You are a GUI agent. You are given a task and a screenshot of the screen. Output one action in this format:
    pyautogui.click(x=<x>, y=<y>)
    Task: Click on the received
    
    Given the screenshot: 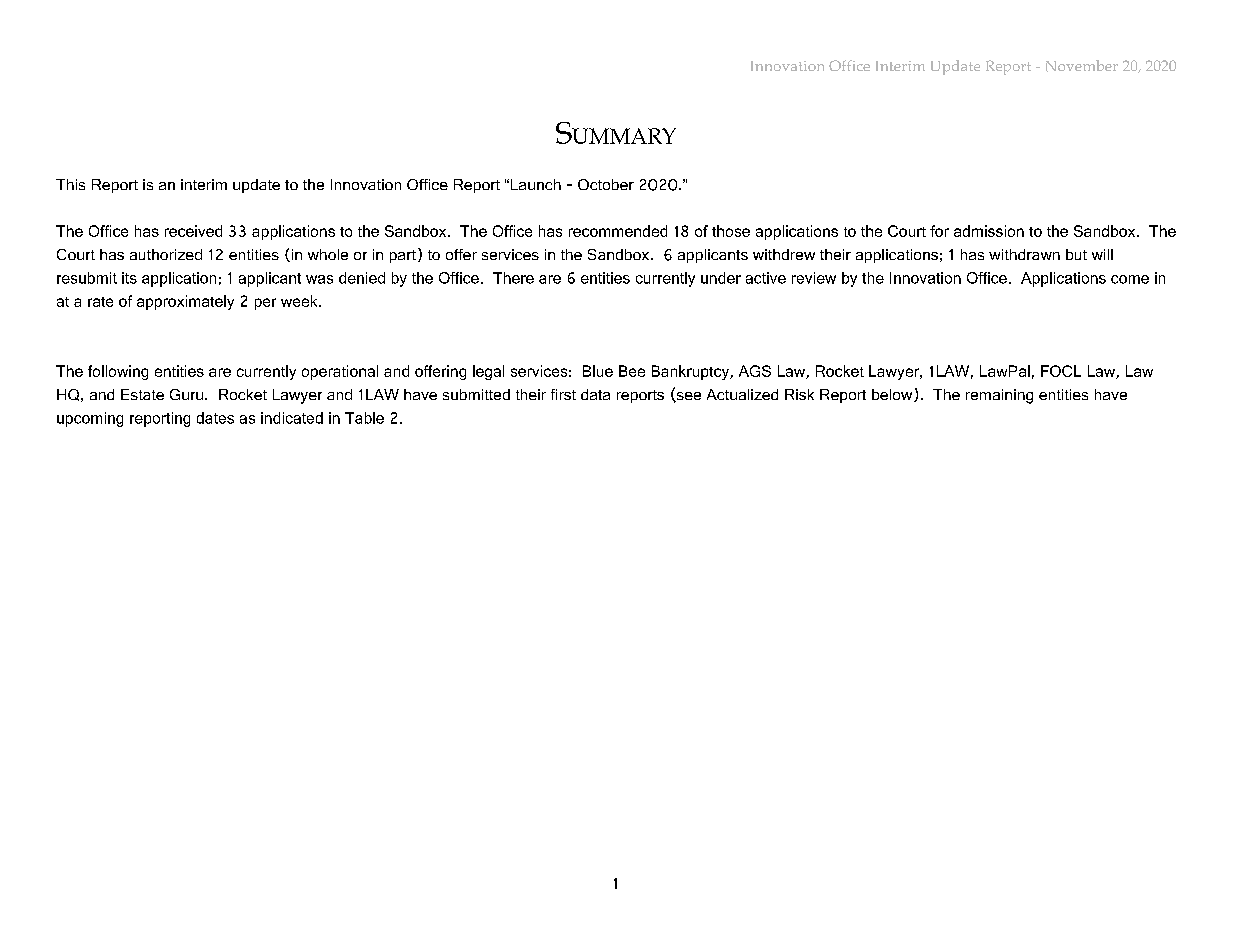 What is the action you would take?
    pyautogui.click(x=193, y=231)
